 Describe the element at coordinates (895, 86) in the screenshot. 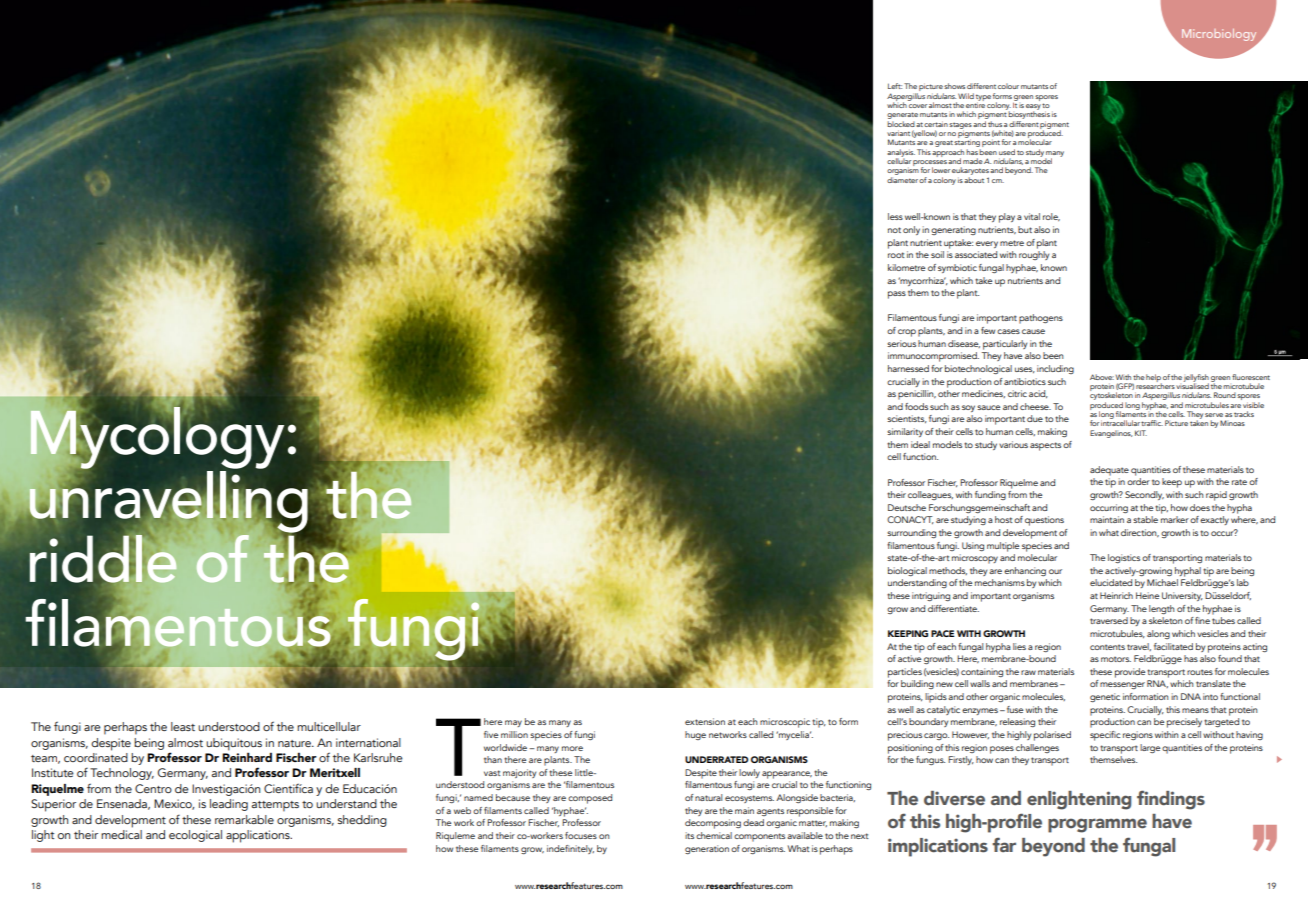

I see `Left` at that location.
